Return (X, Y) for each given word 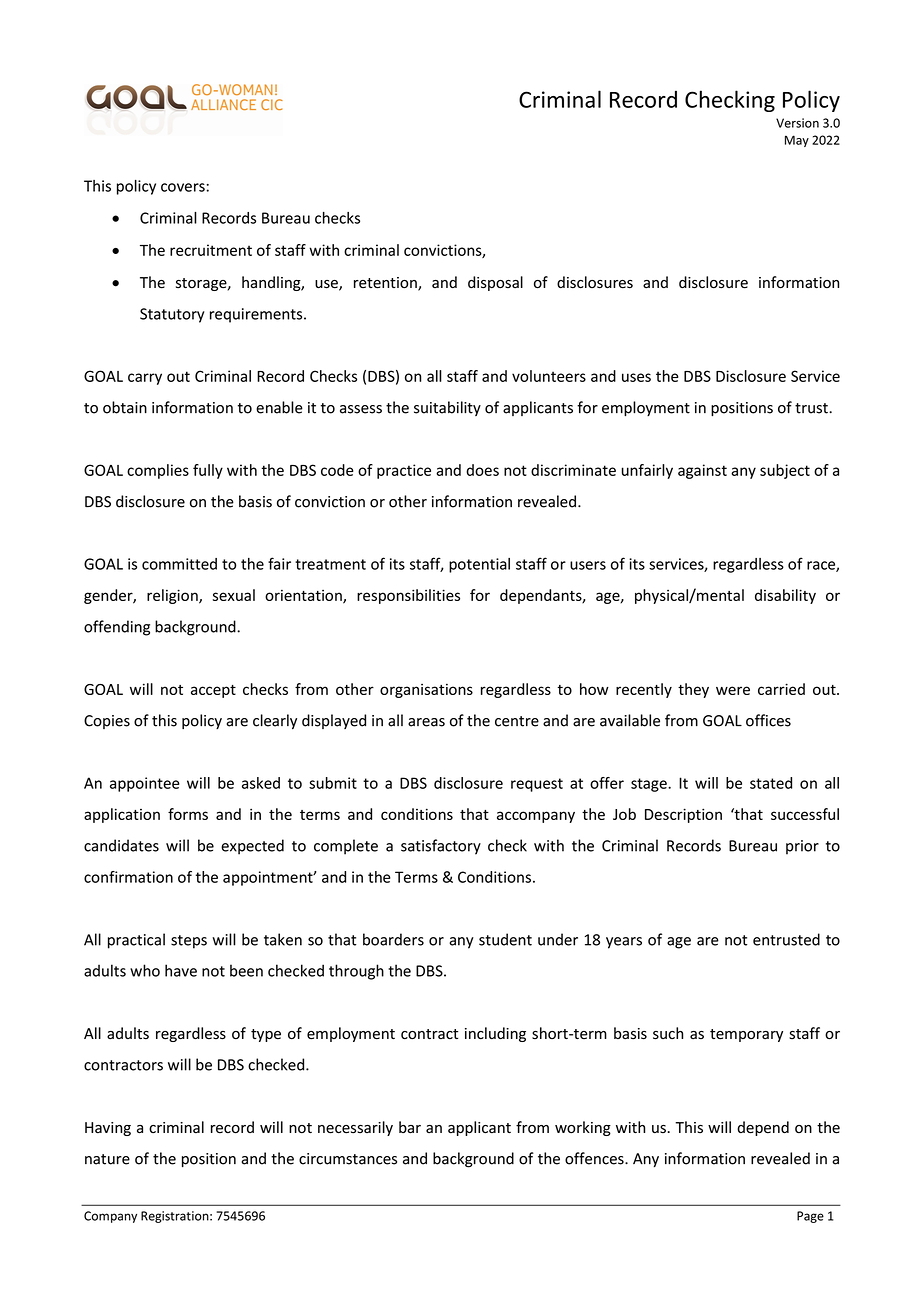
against (702, 471)
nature (107, 1159)
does (482, 470)
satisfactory (441, 847)
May (797, 141)
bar (410, 1127)
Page (810, 1217)
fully (208, 471)
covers (183, 187)
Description (683, 815)
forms (188, 814)
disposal (495, 283)
